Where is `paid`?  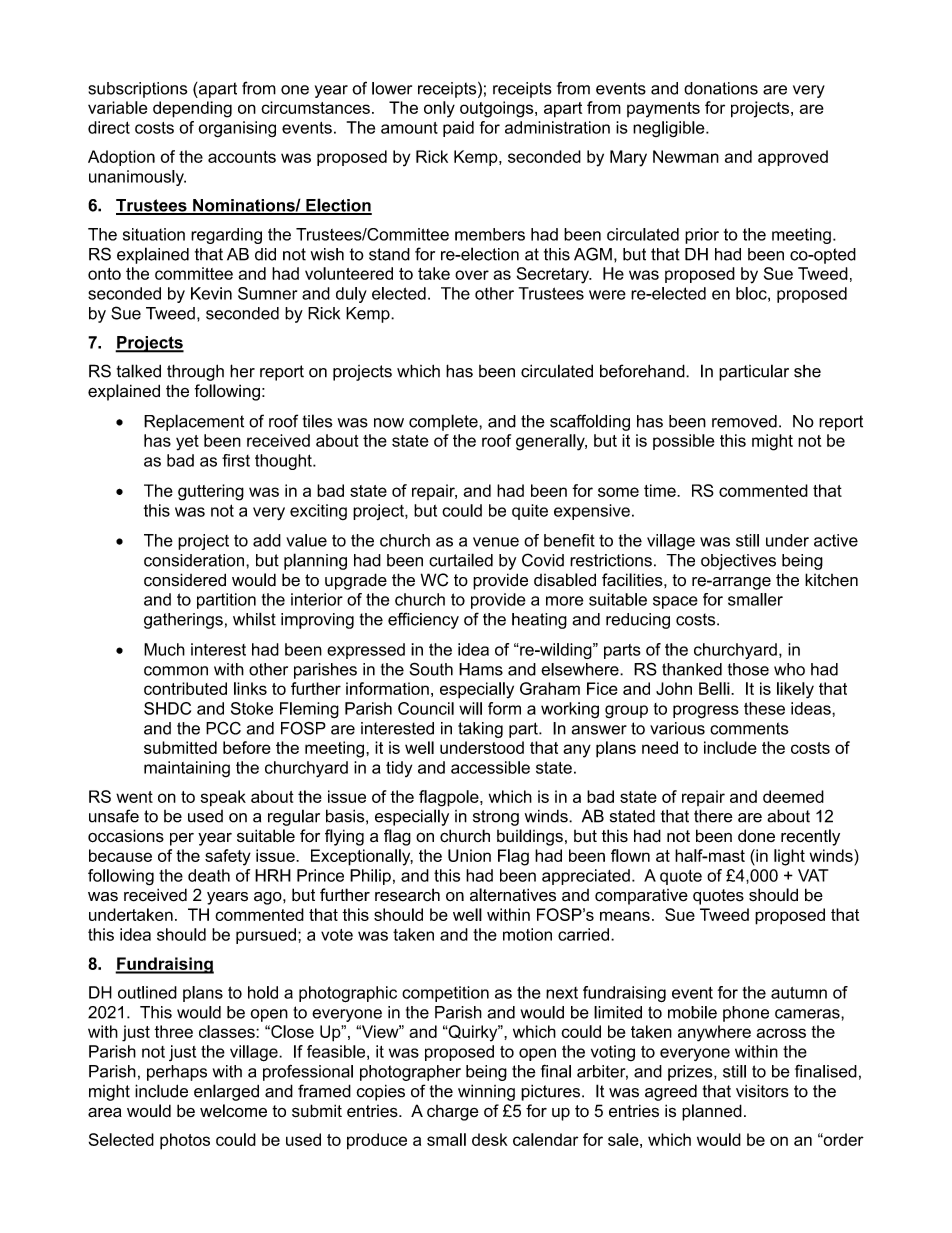 paid is located at coordinates (458, 129).
